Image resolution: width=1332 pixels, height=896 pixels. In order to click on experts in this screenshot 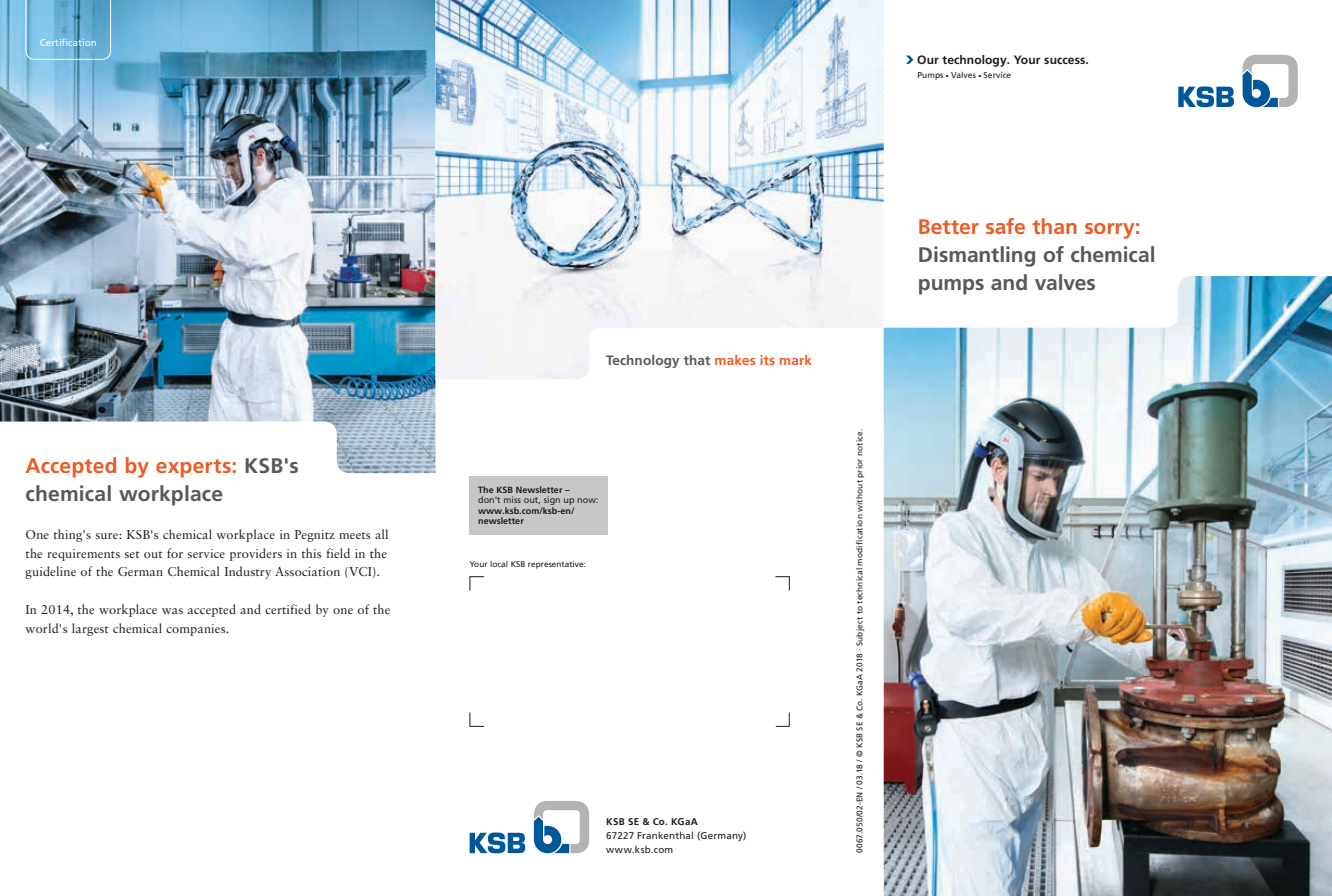, I will do `click(193, 468)`.
